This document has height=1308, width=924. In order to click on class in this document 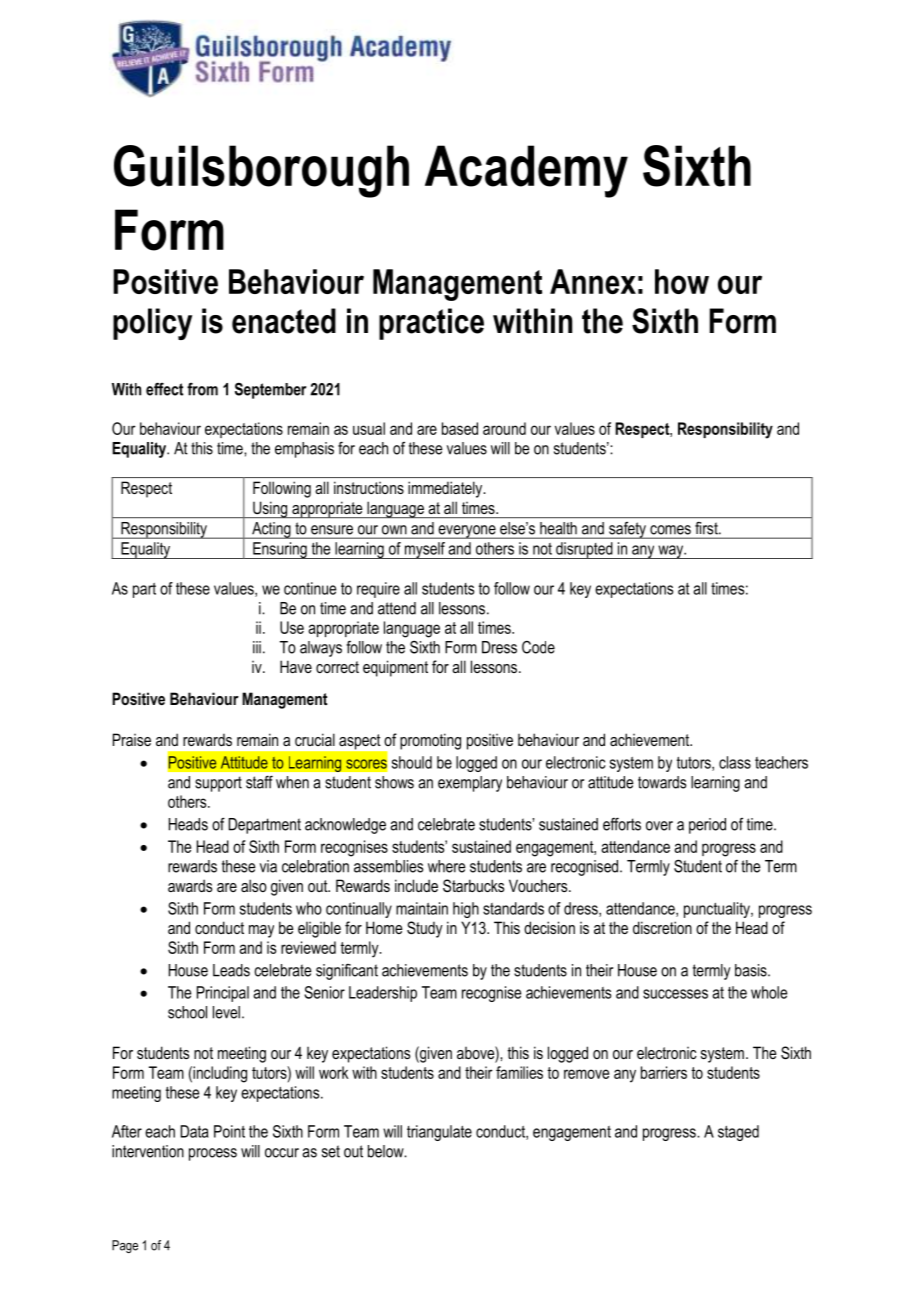, I will do `click(735, 762)`.
